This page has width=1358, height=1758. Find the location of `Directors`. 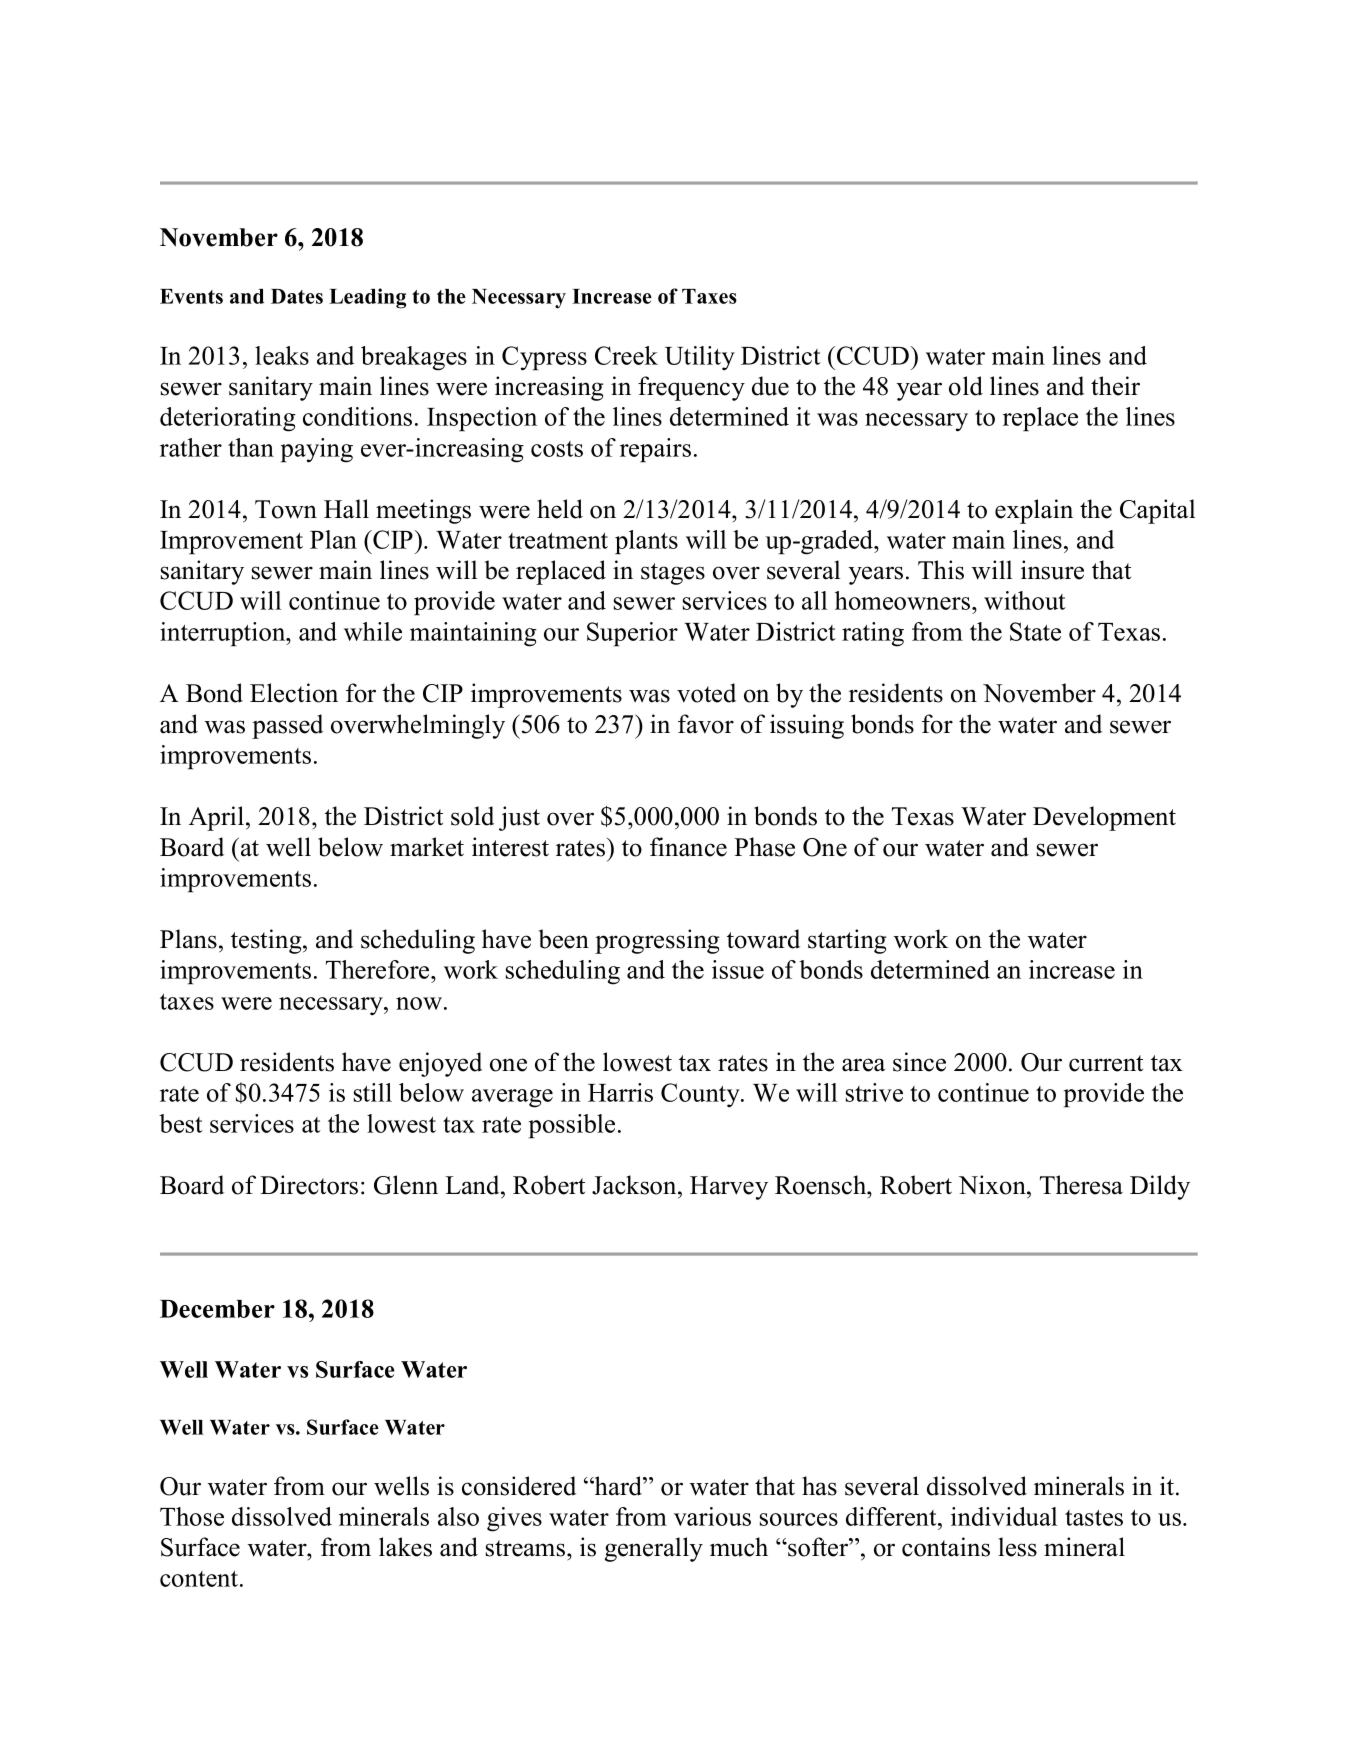

Directors is located at coordinates (309, 1185).
